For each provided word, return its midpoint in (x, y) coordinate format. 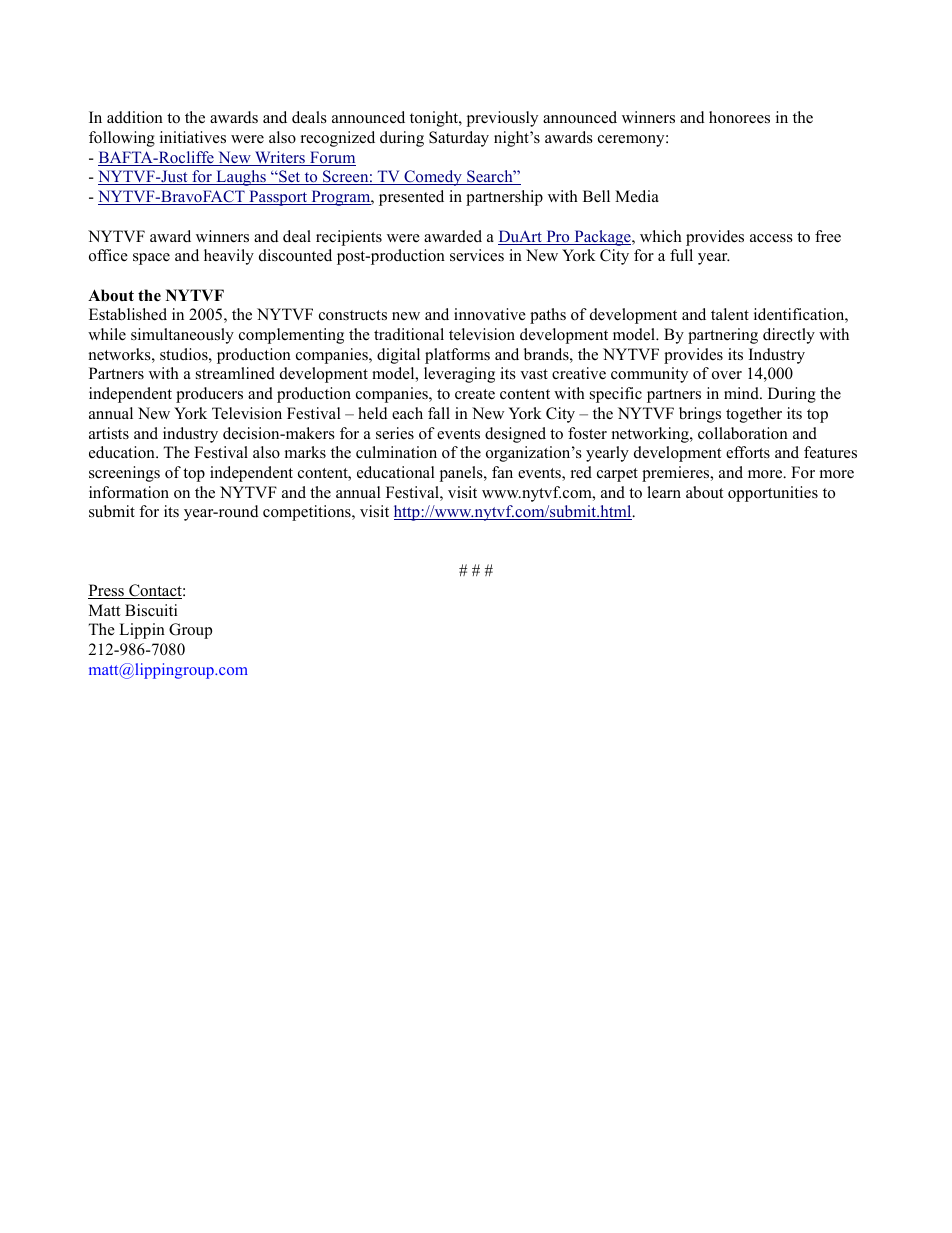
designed (515, 435)
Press (107, 591)
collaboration (743, 433)
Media (637, 196)
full (681, 255)
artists (109, 433)
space (151, 259)
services (477, 255)
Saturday (459, 139)
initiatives (193, 137)
